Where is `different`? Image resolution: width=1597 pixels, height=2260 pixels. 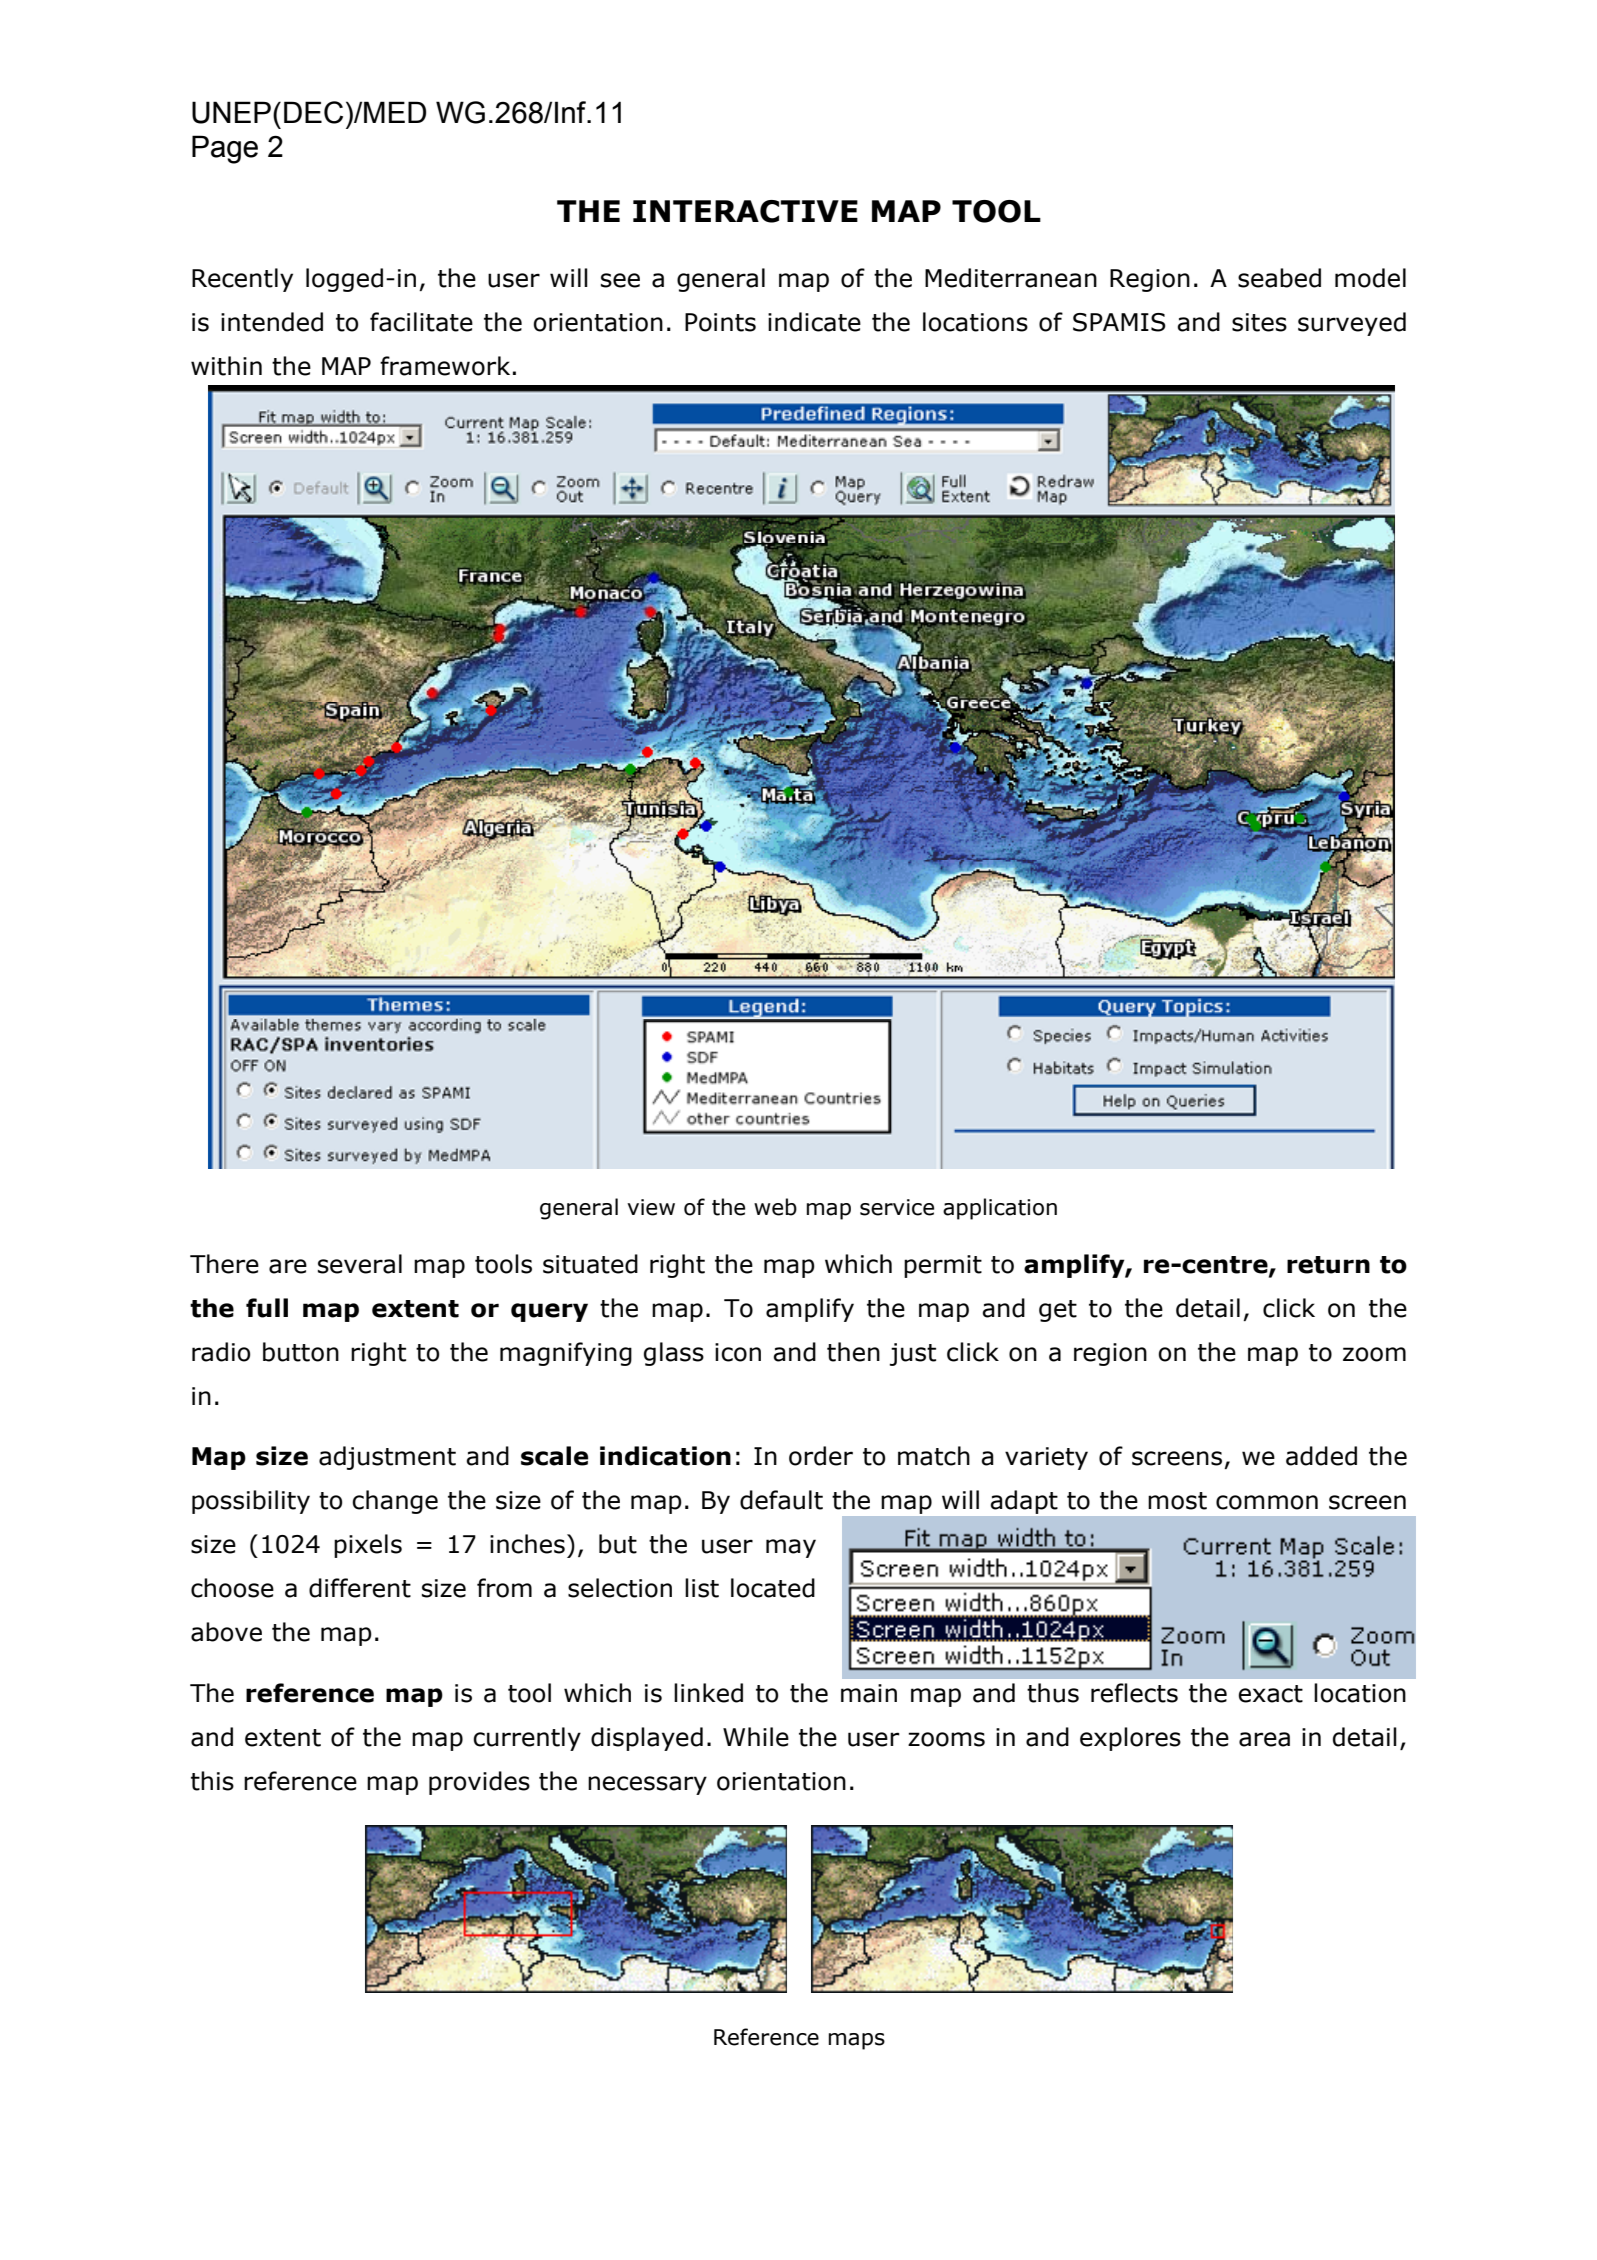 different is located at coordinates (360, 1588).
